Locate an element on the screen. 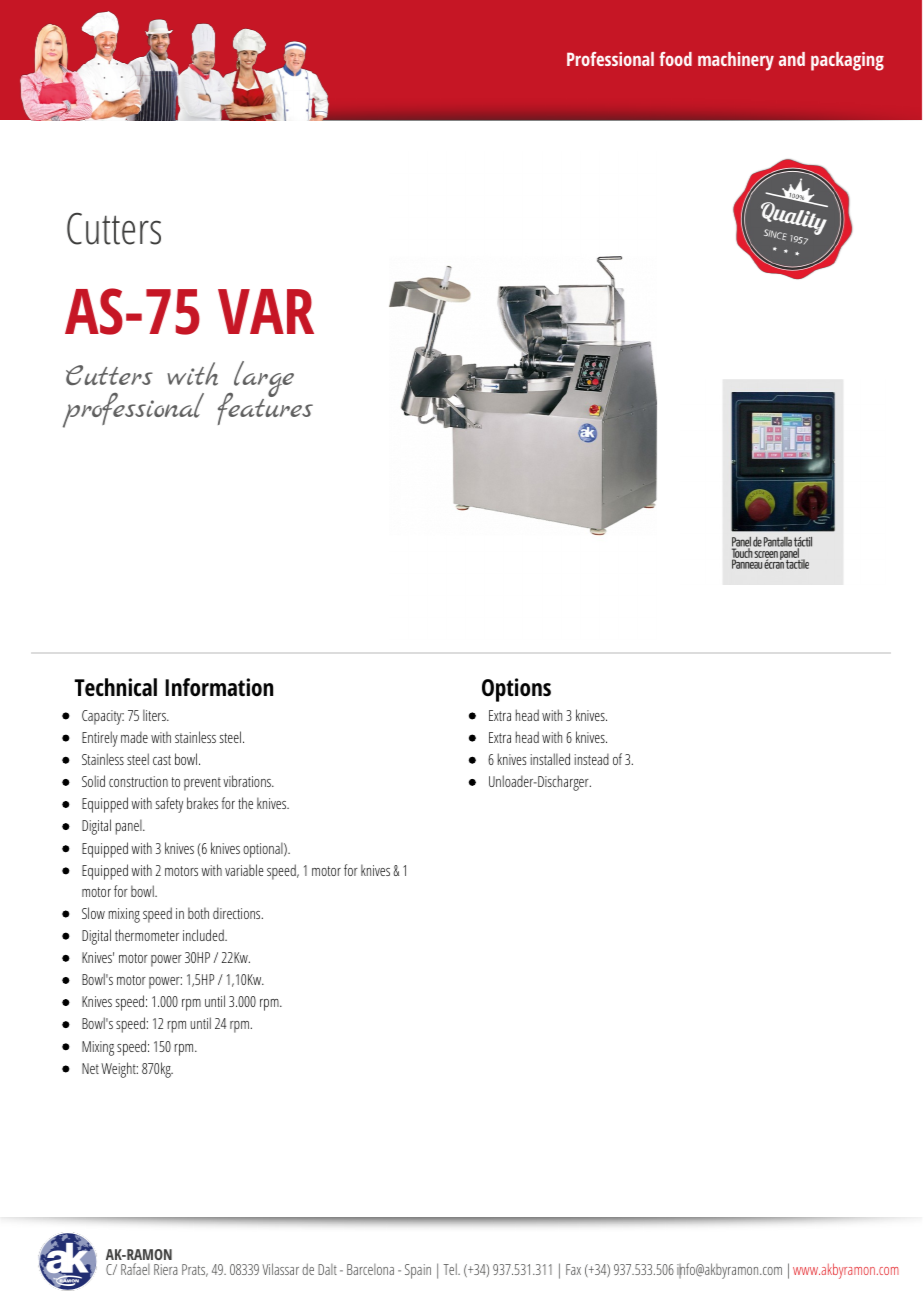 The height and width of the screenshot is (1308, 924). instead is located at coordinates (592, 759).
